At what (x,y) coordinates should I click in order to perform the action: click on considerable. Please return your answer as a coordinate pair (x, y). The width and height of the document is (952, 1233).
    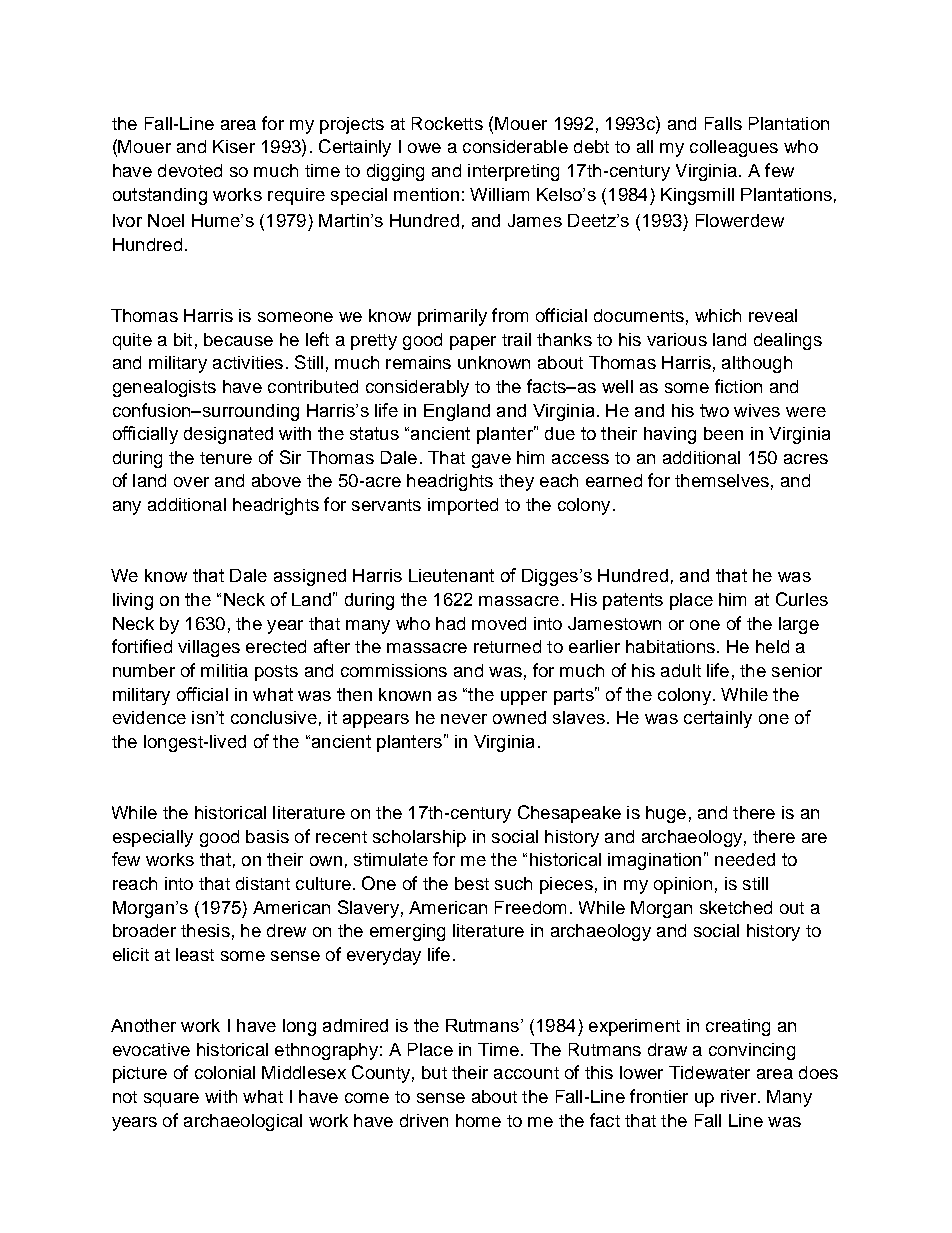
    Looking at the image, I should click on (515, 146).
